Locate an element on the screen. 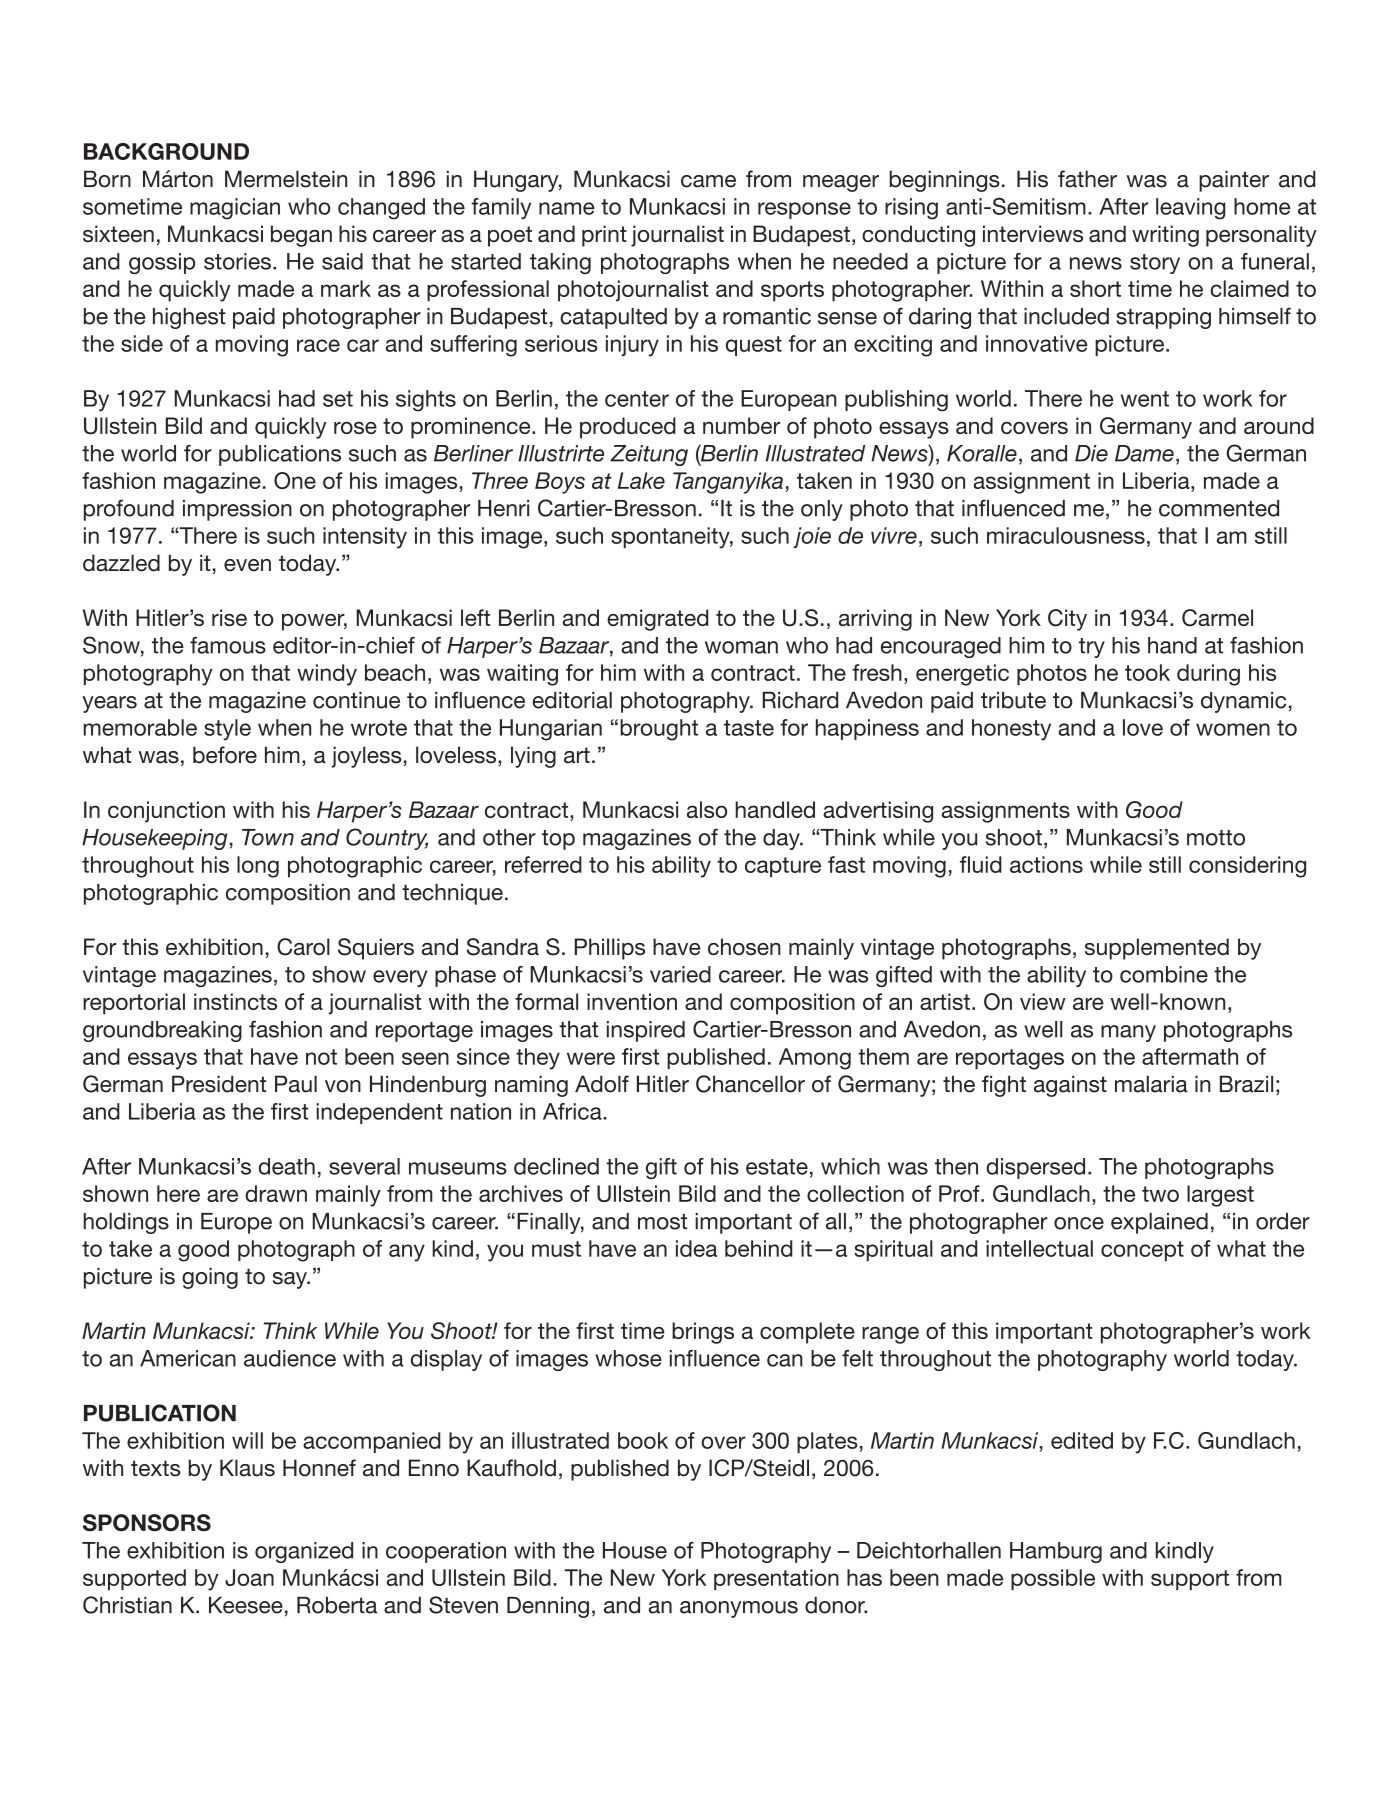 The height and width of the screenshot is (1810, 1399). magician is located at coordinates (235, 209).
